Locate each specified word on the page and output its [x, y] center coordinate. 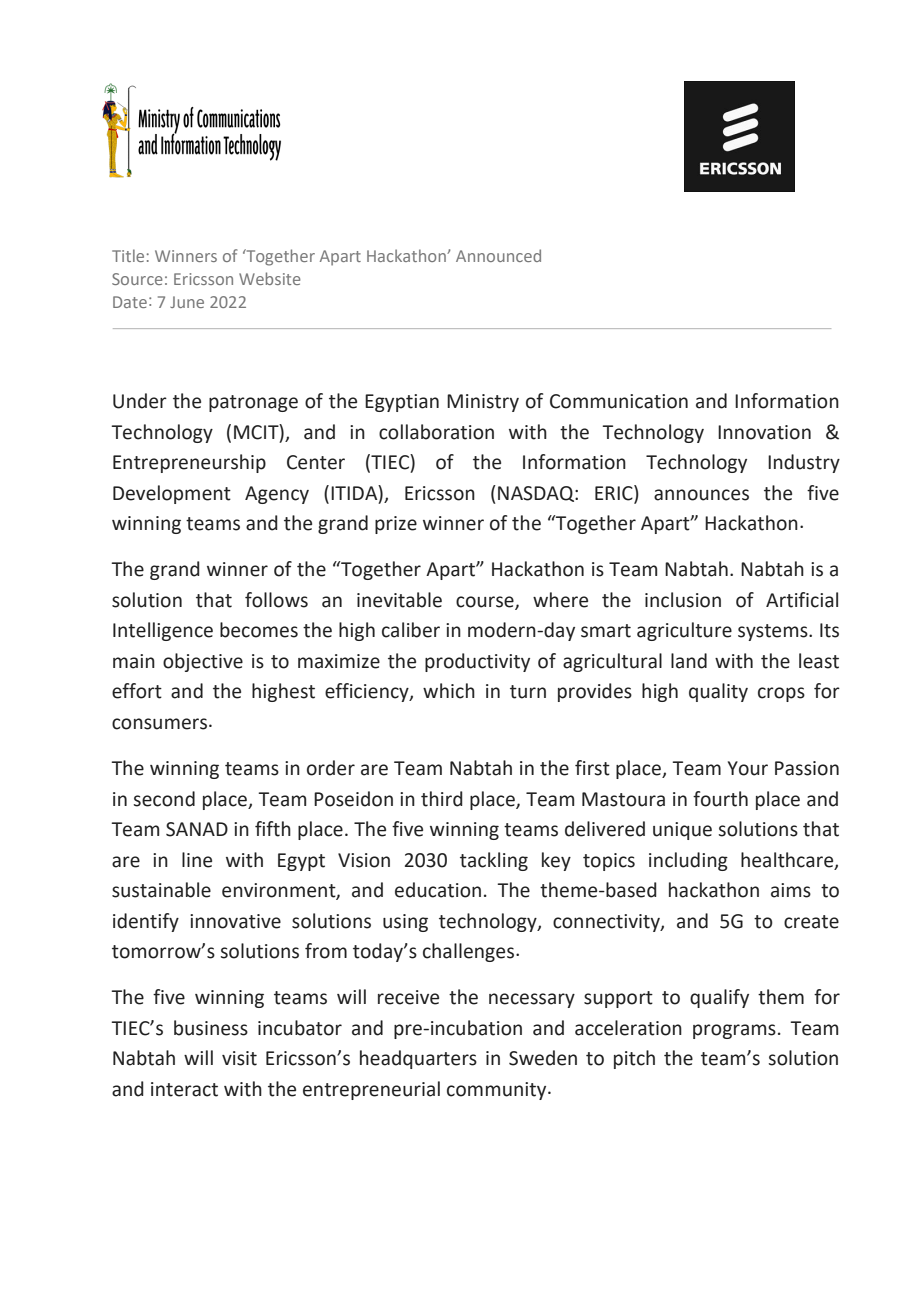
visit [239, 1058]
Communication [619, 401]
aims [791, 890]
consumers [159, 724]
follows [276, 600]
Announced [498, 255]
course [486, 602]
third [442, 799]
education [438, 890]
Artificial [802, 600]
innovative [235, 921]
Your [748, 768]
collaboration [436, 432]
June [187, 302]
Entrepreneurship [189, 463]
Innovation [764, 432]
